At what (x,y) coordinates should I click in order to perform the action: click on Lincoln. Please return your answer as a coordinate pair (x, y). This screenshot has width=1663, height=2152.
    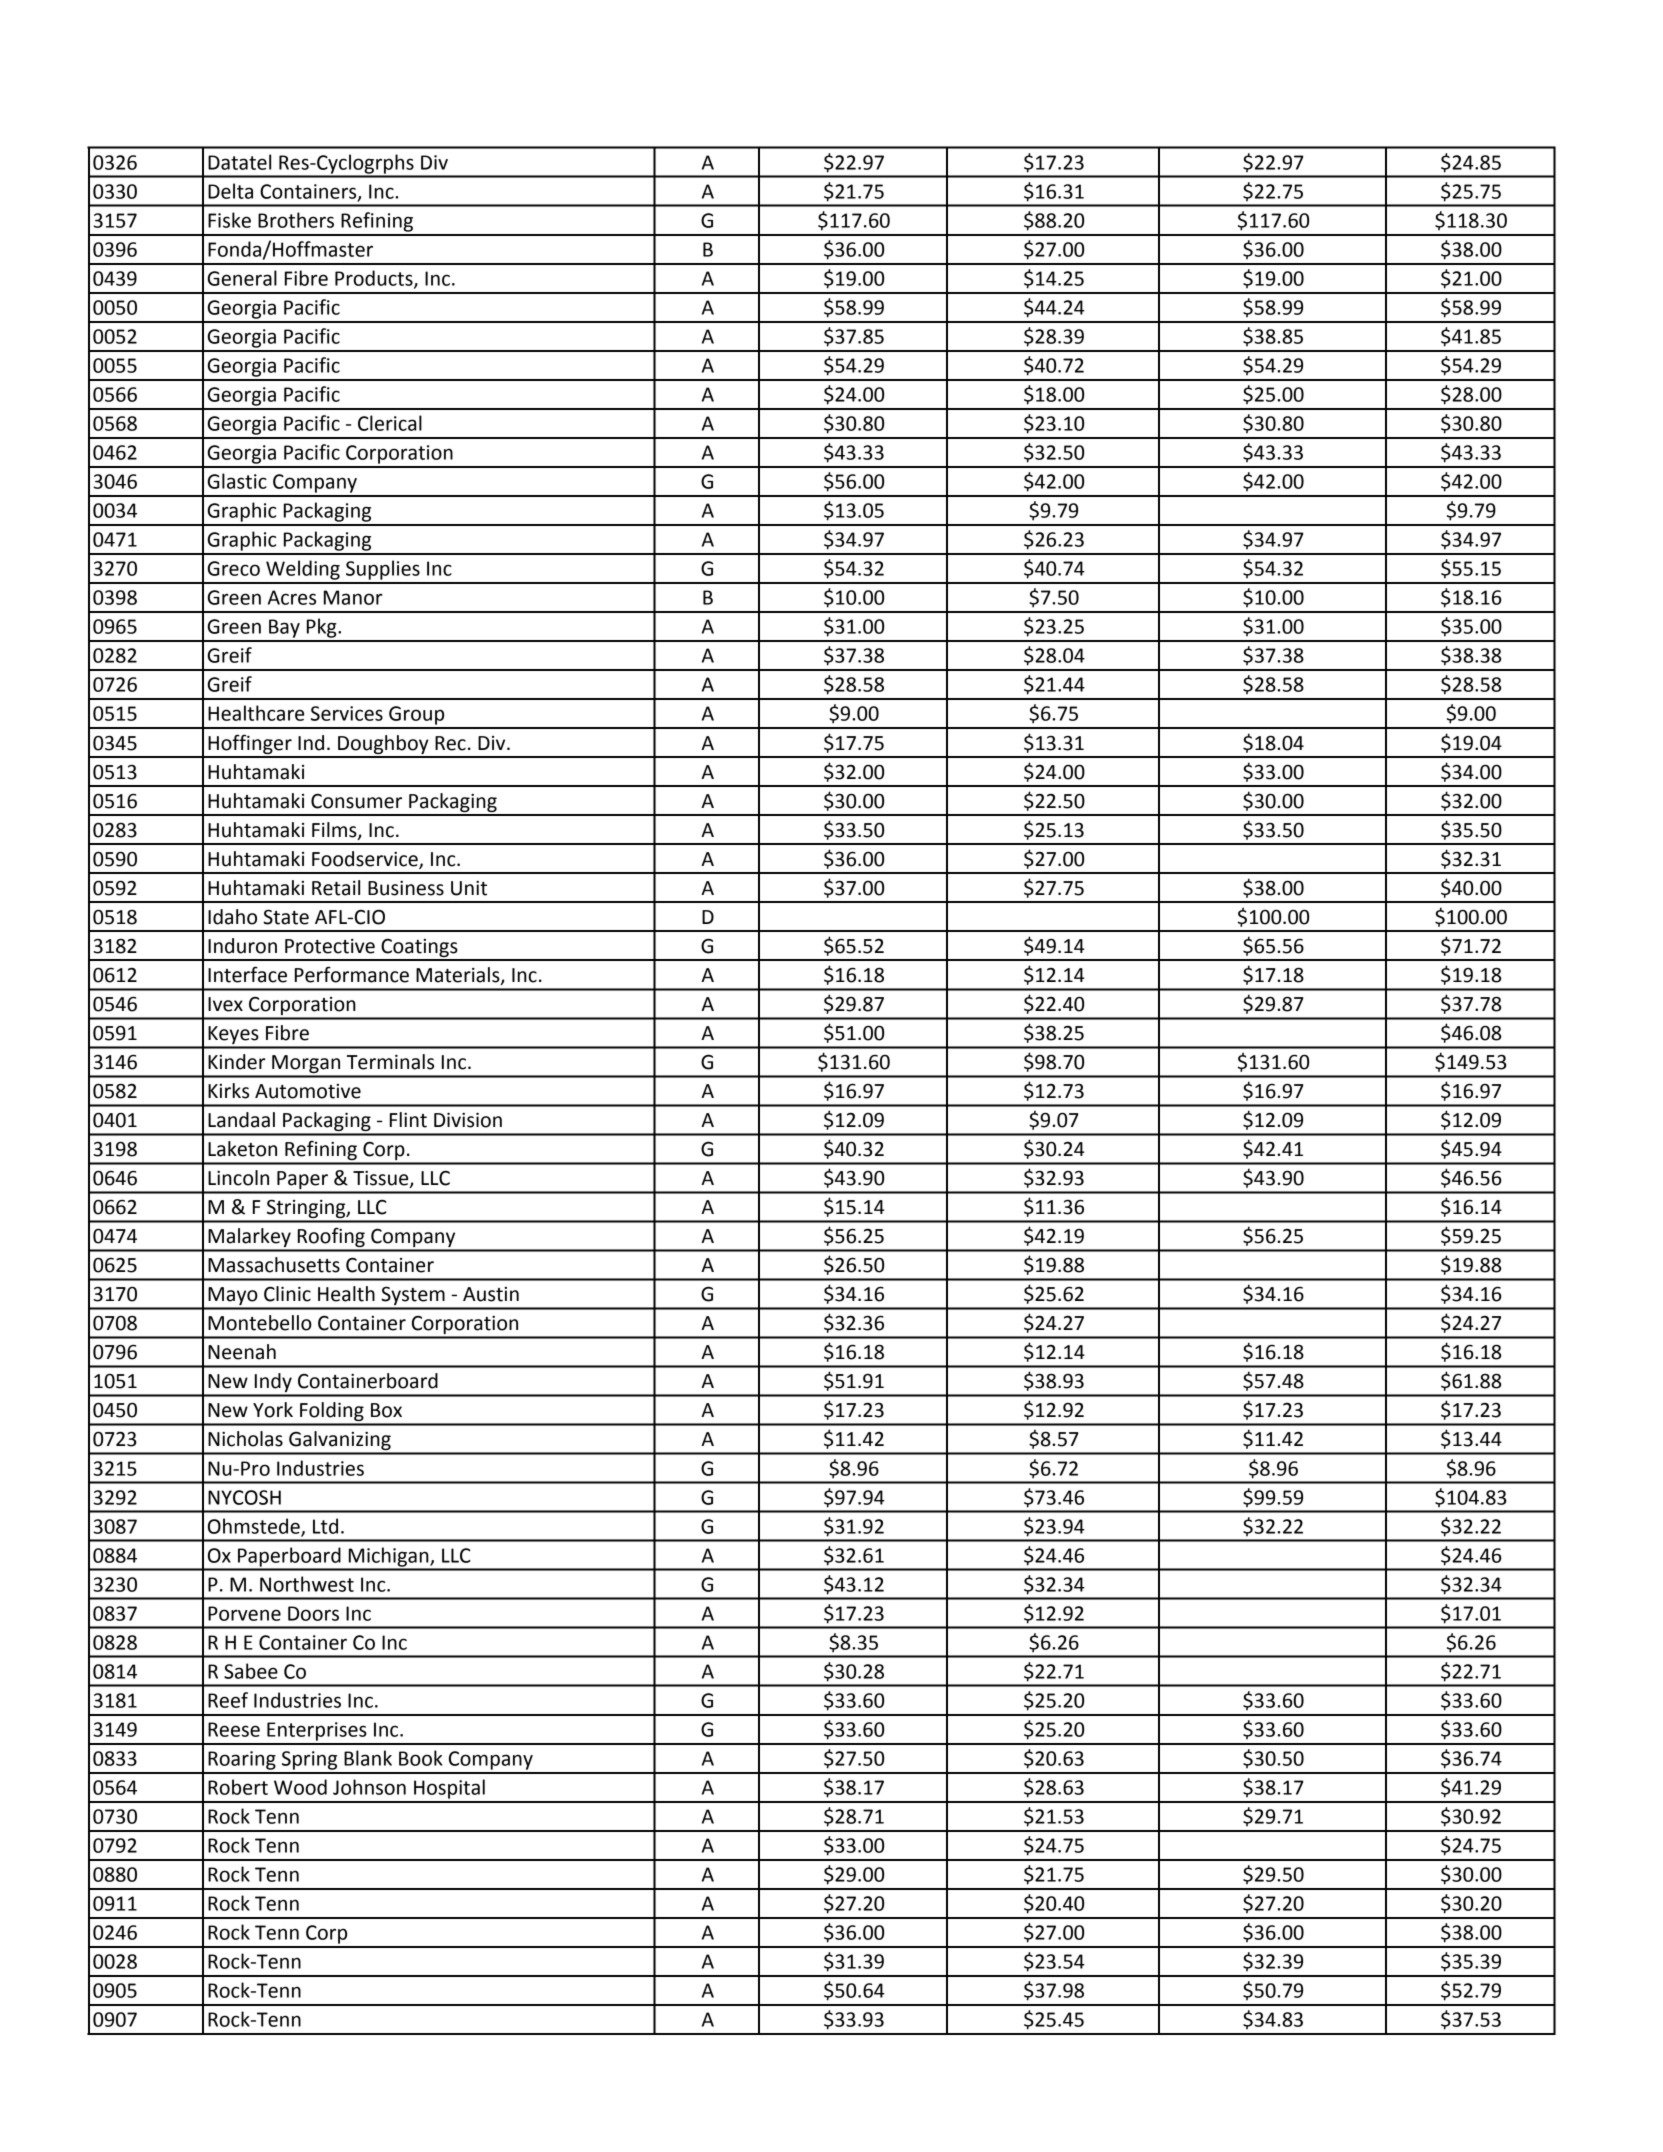
    Looking at the image, I should click on (238, 1178).
